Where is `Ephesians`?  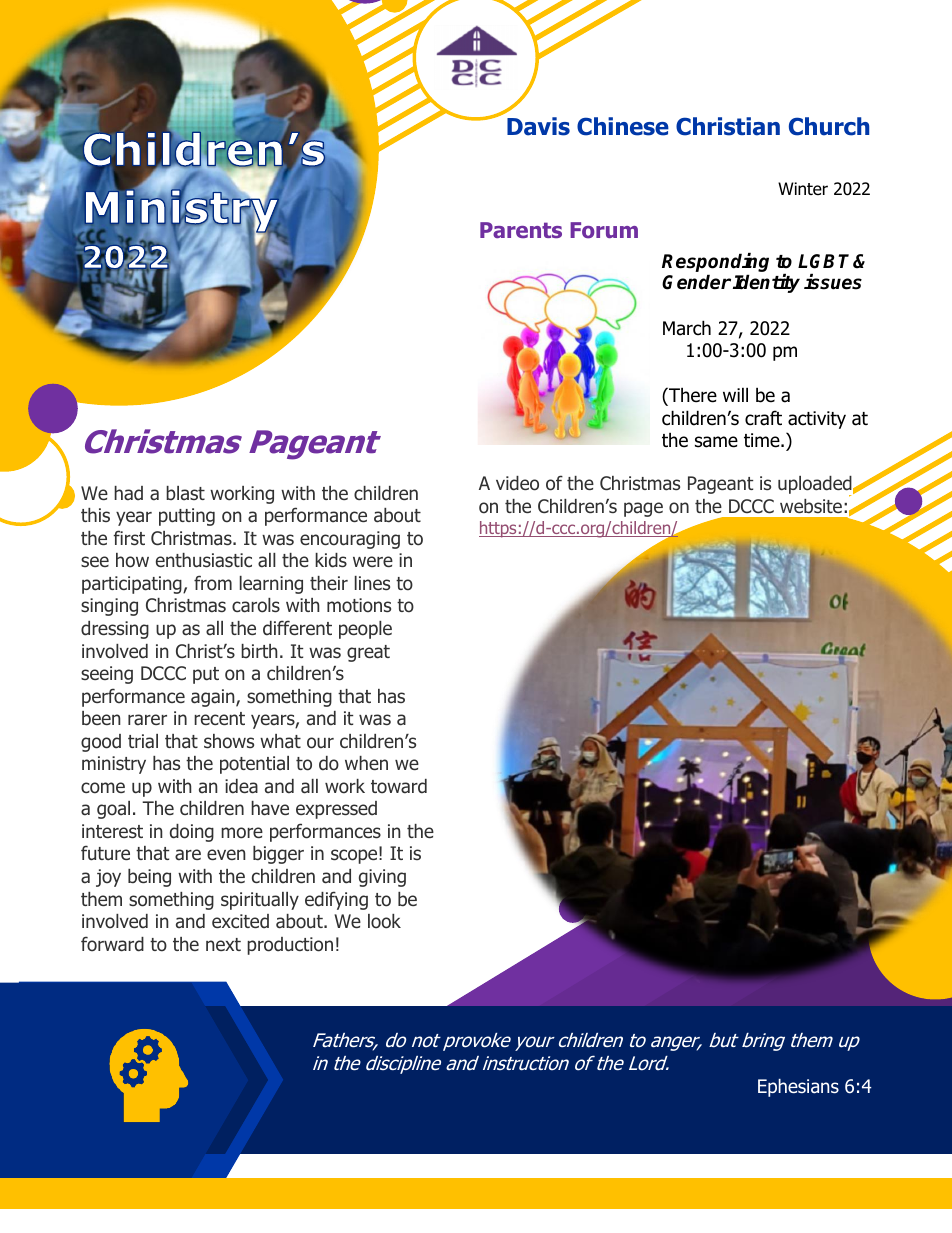 Ephesians is located at coordinates (798, 1088).
